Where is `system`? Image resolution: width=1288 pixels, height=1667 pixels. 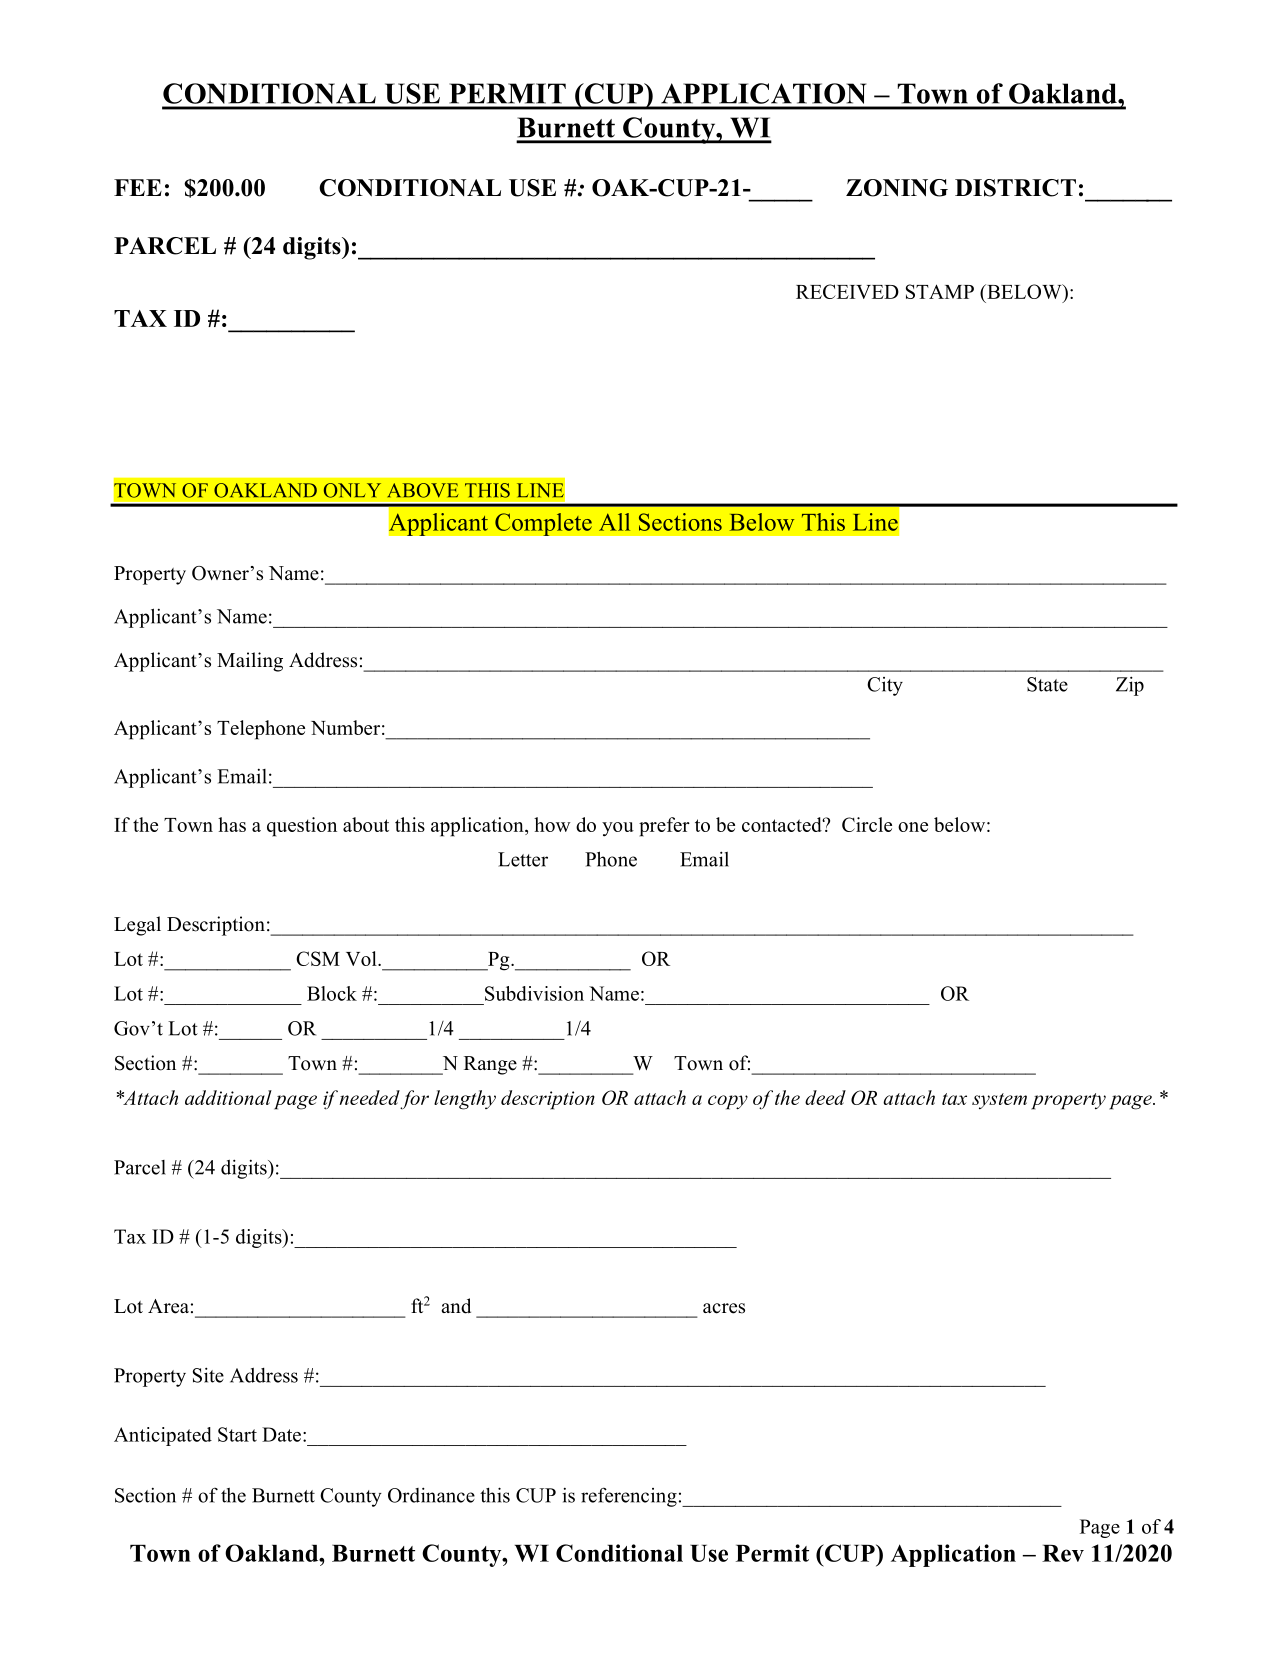
system is located at coordinates (999, 1101).
